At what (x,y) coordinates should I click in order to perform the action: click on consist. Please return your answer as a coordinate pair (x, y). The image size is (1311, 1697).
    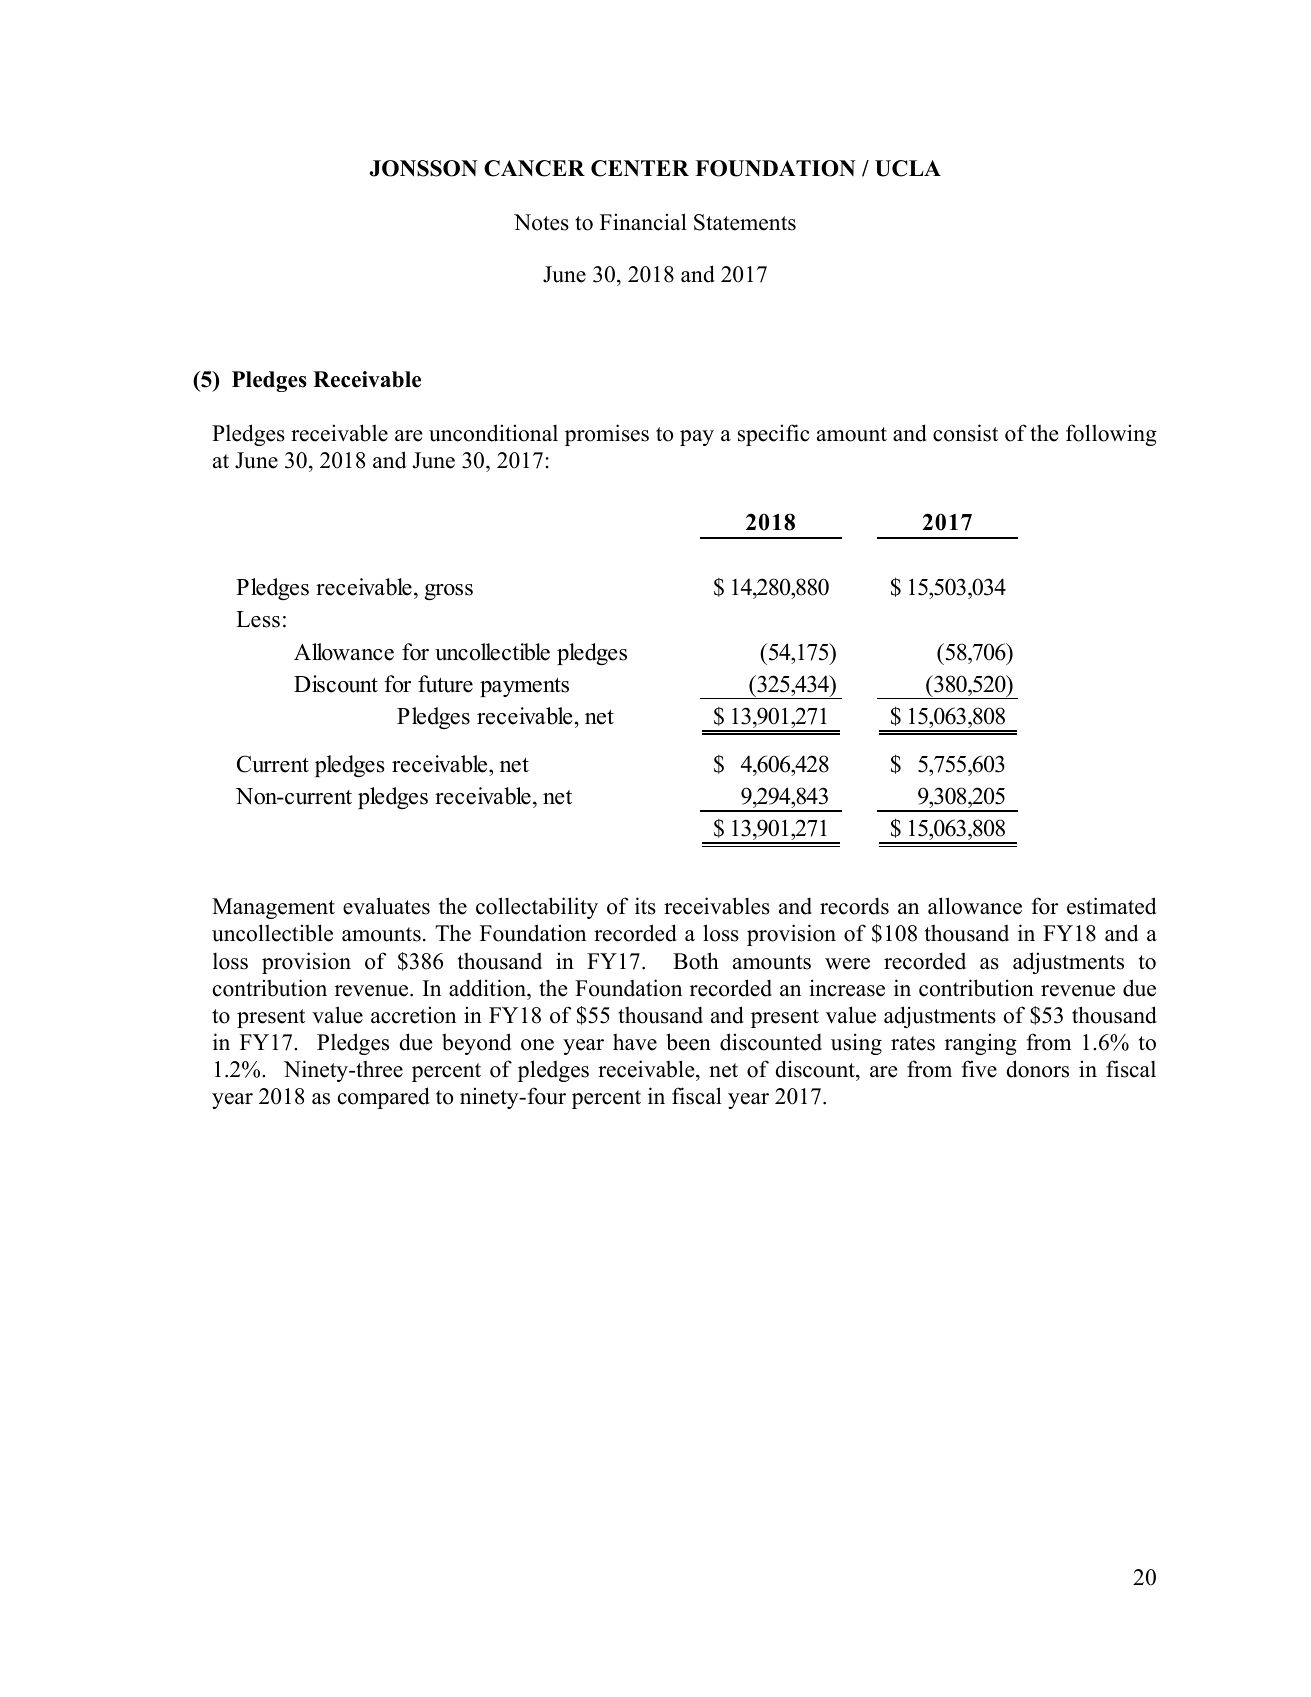
    Looking at the image, I should click on (965, 433).
